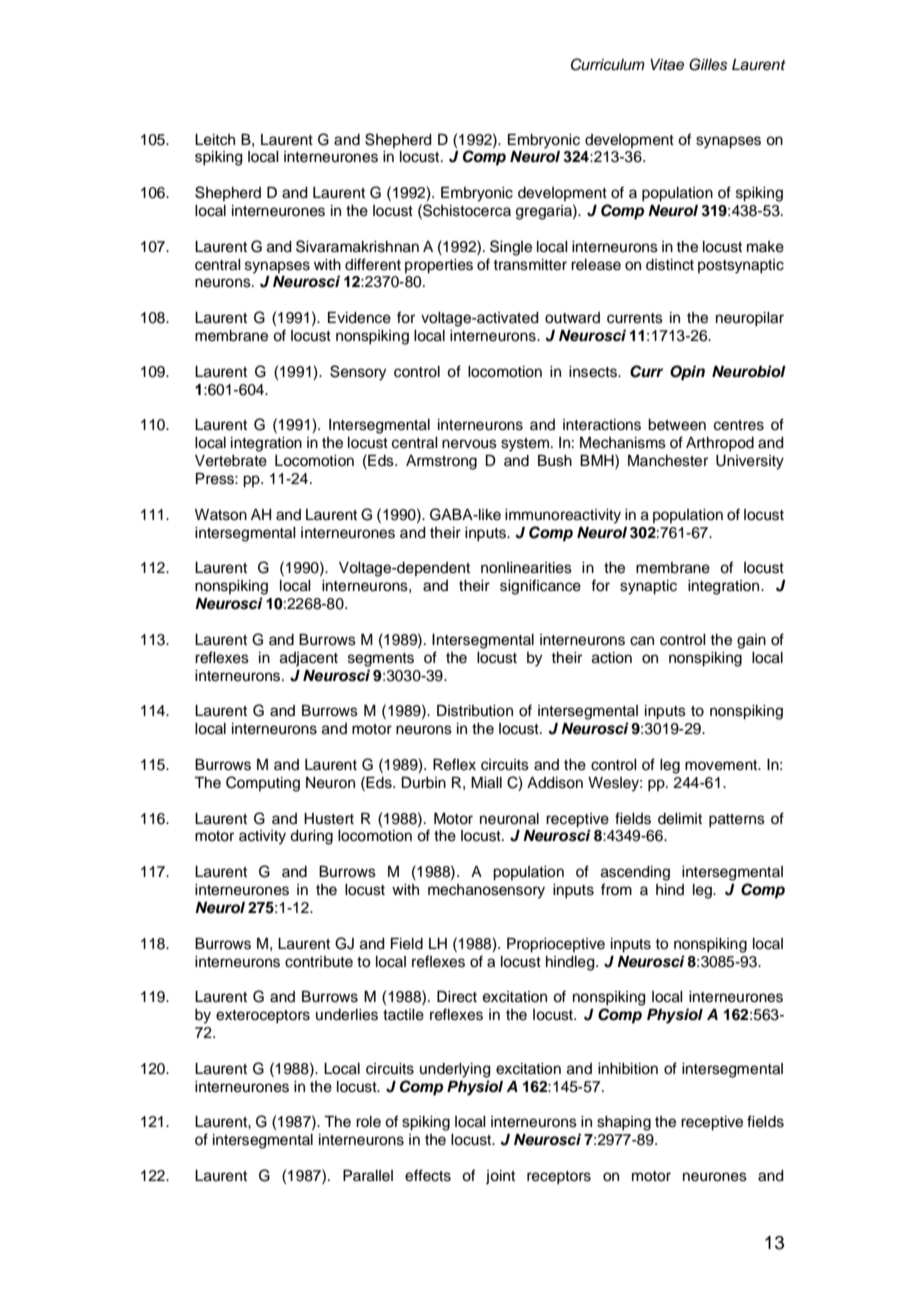  What do you see at coordinates (555, 783) in the screenshot?
I see `Addison` at bounding box center [555, 783].
